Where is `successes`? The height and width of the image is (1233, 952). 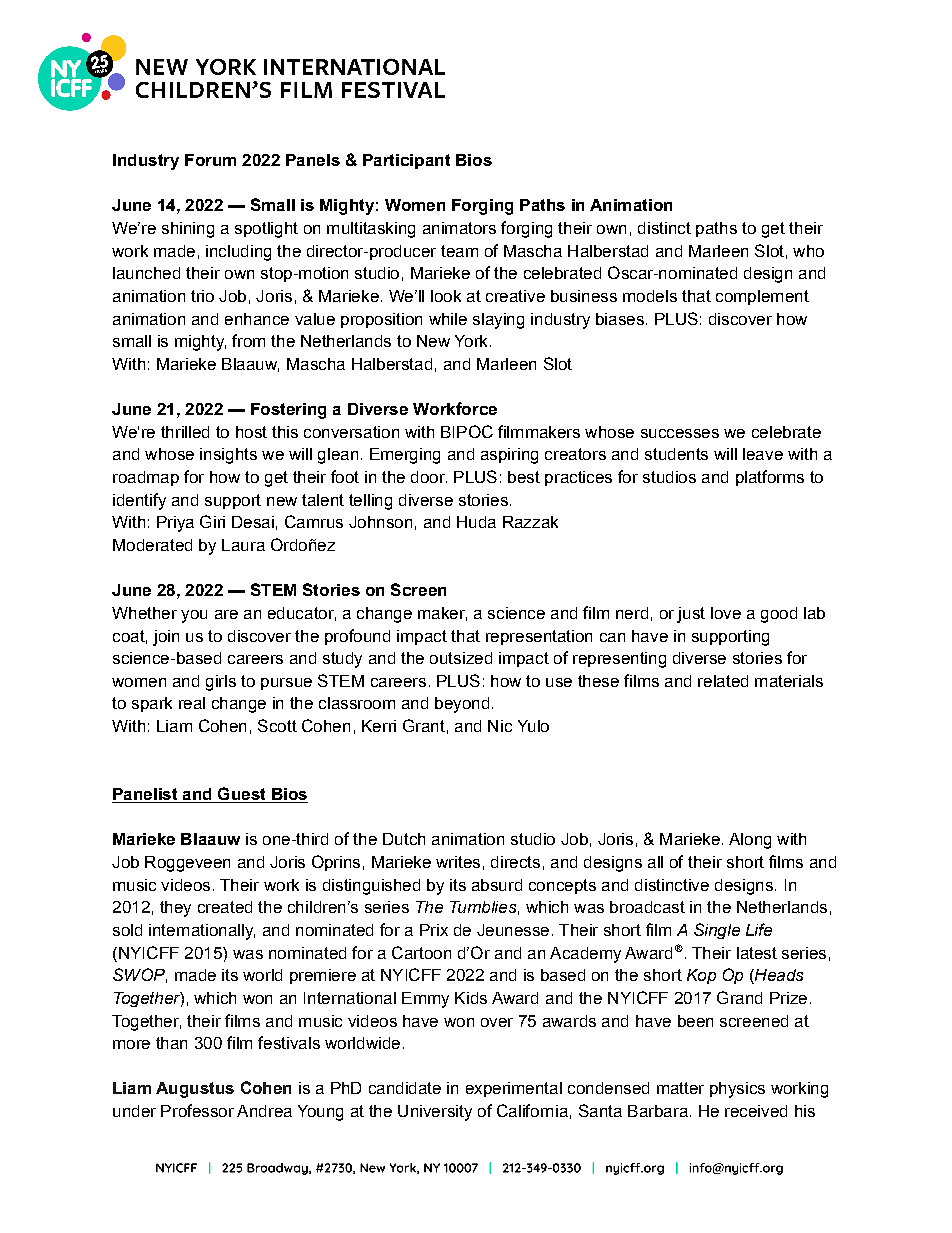 successes is located at coordinates (680, 433).
